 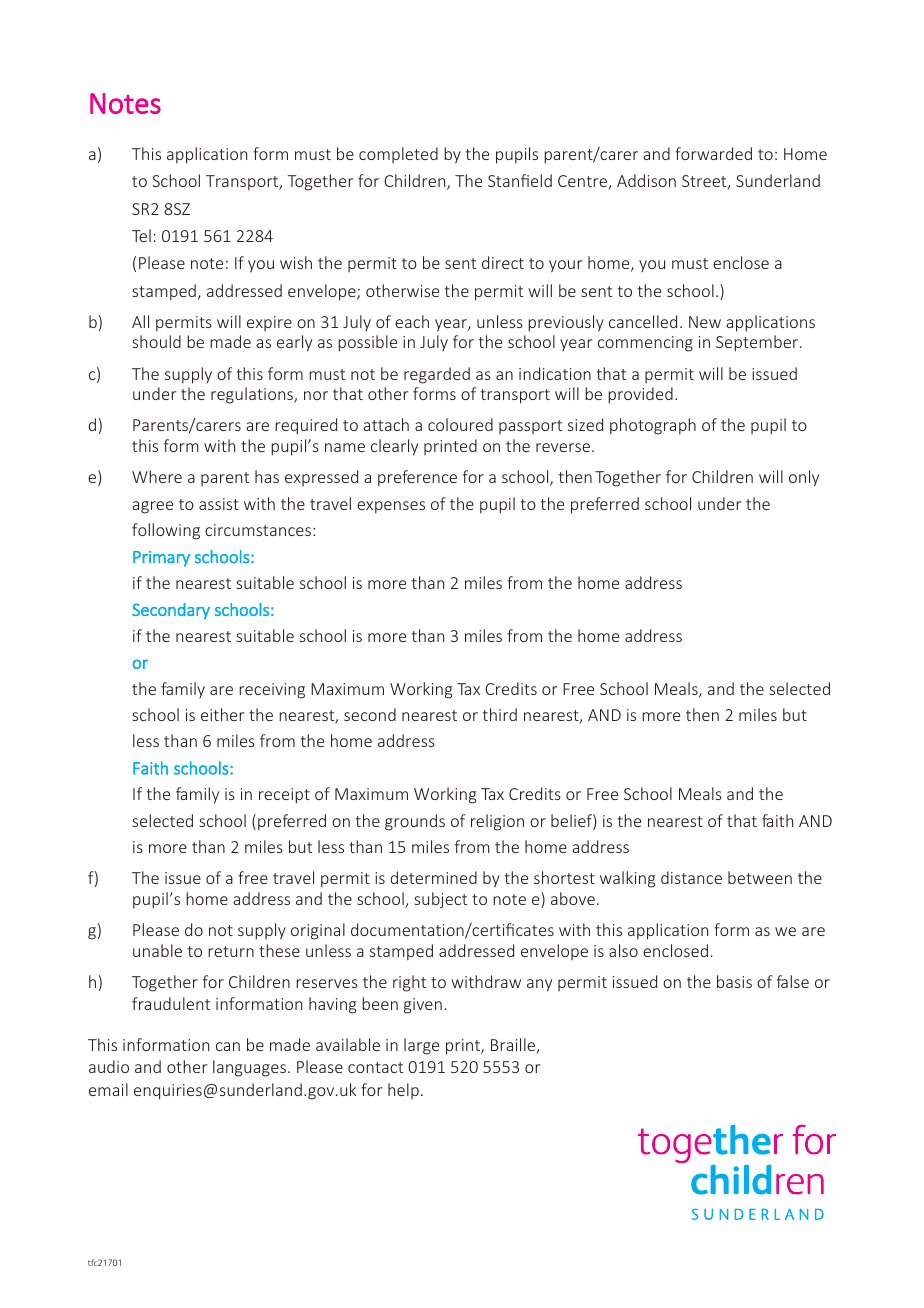 I want to click on large, so click(x=421, y=1046).
